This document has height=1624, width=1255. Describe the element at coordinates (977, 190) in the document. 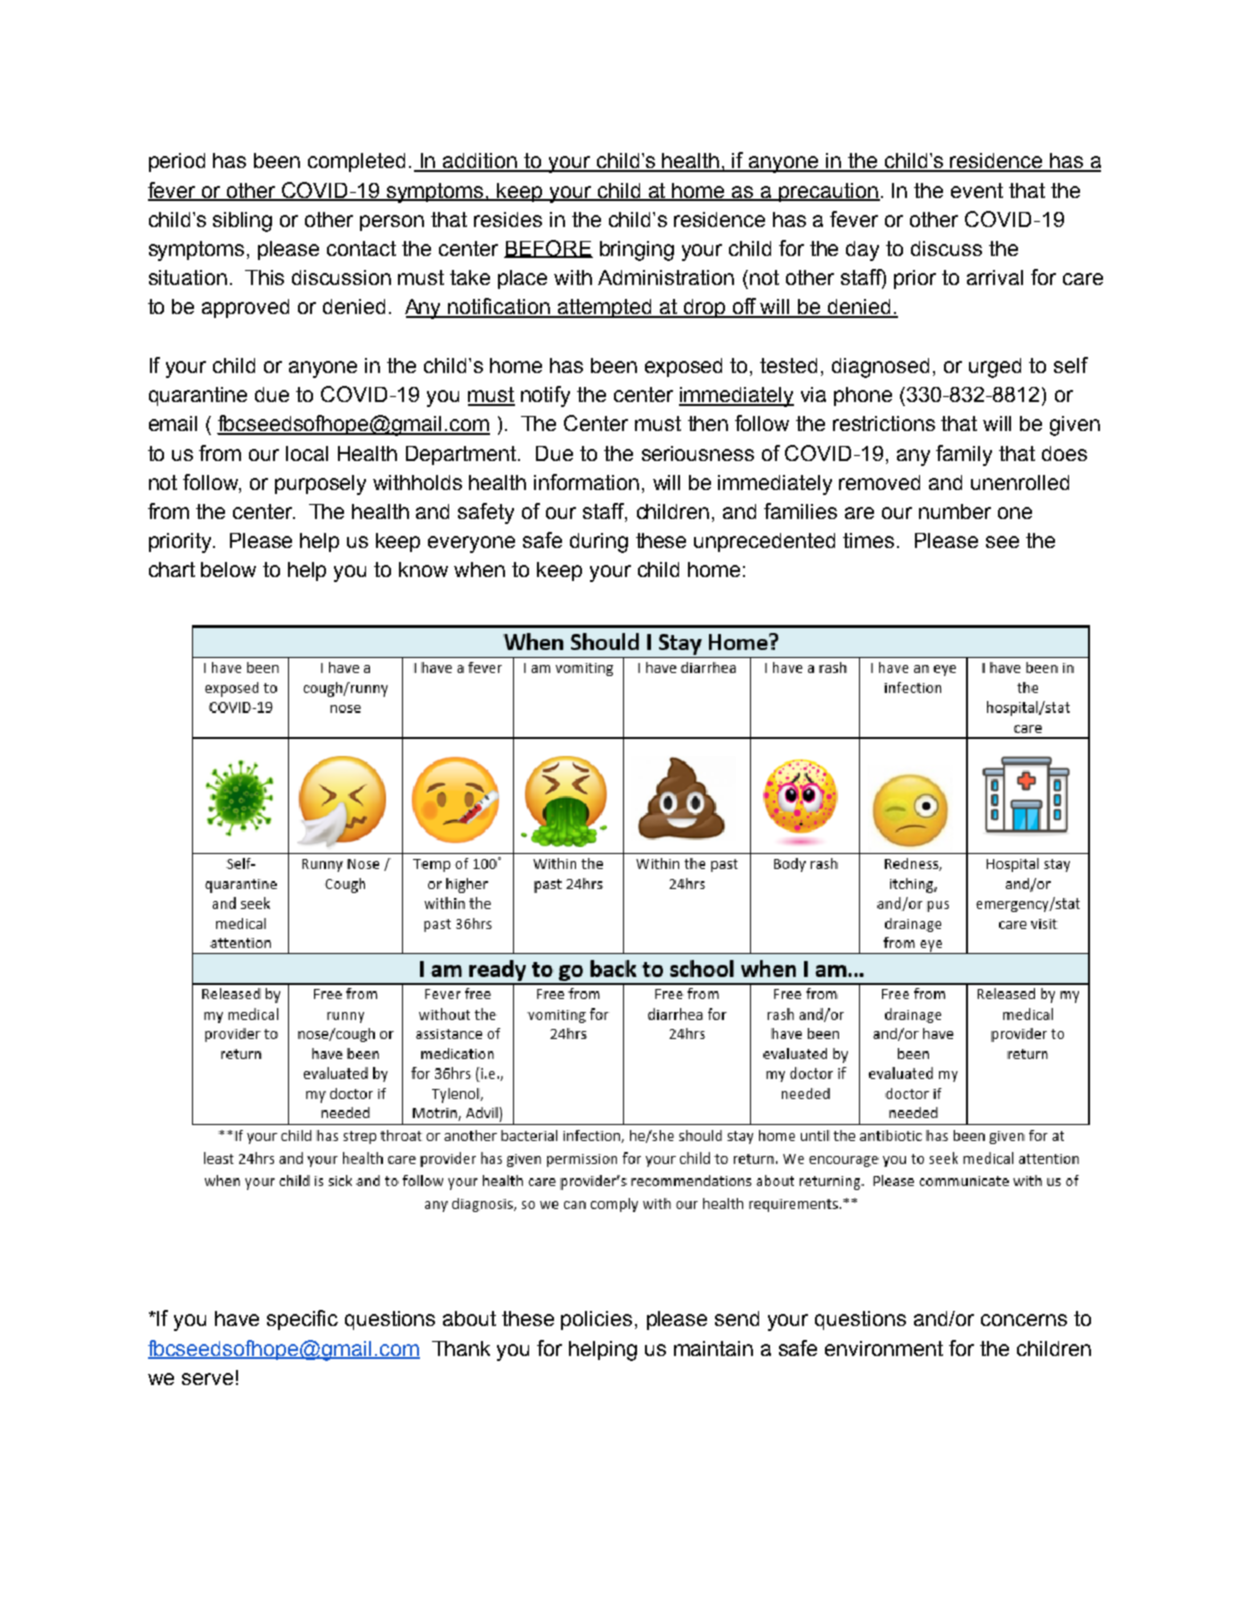

I see `event` at that location.
